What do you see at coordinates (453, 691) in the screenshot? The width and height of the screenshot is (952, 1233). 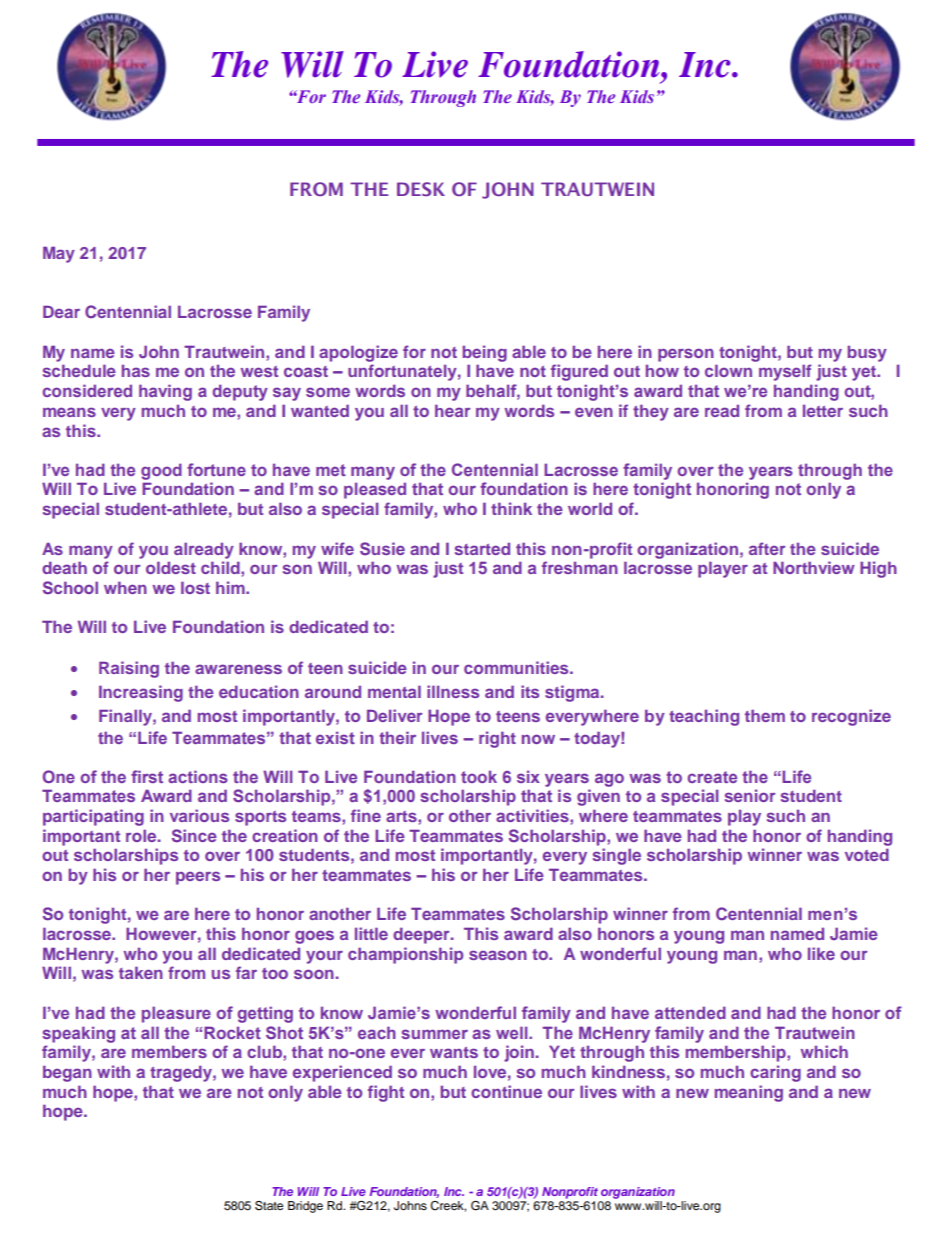 I see `illness` at bounding box center [453, 691].
